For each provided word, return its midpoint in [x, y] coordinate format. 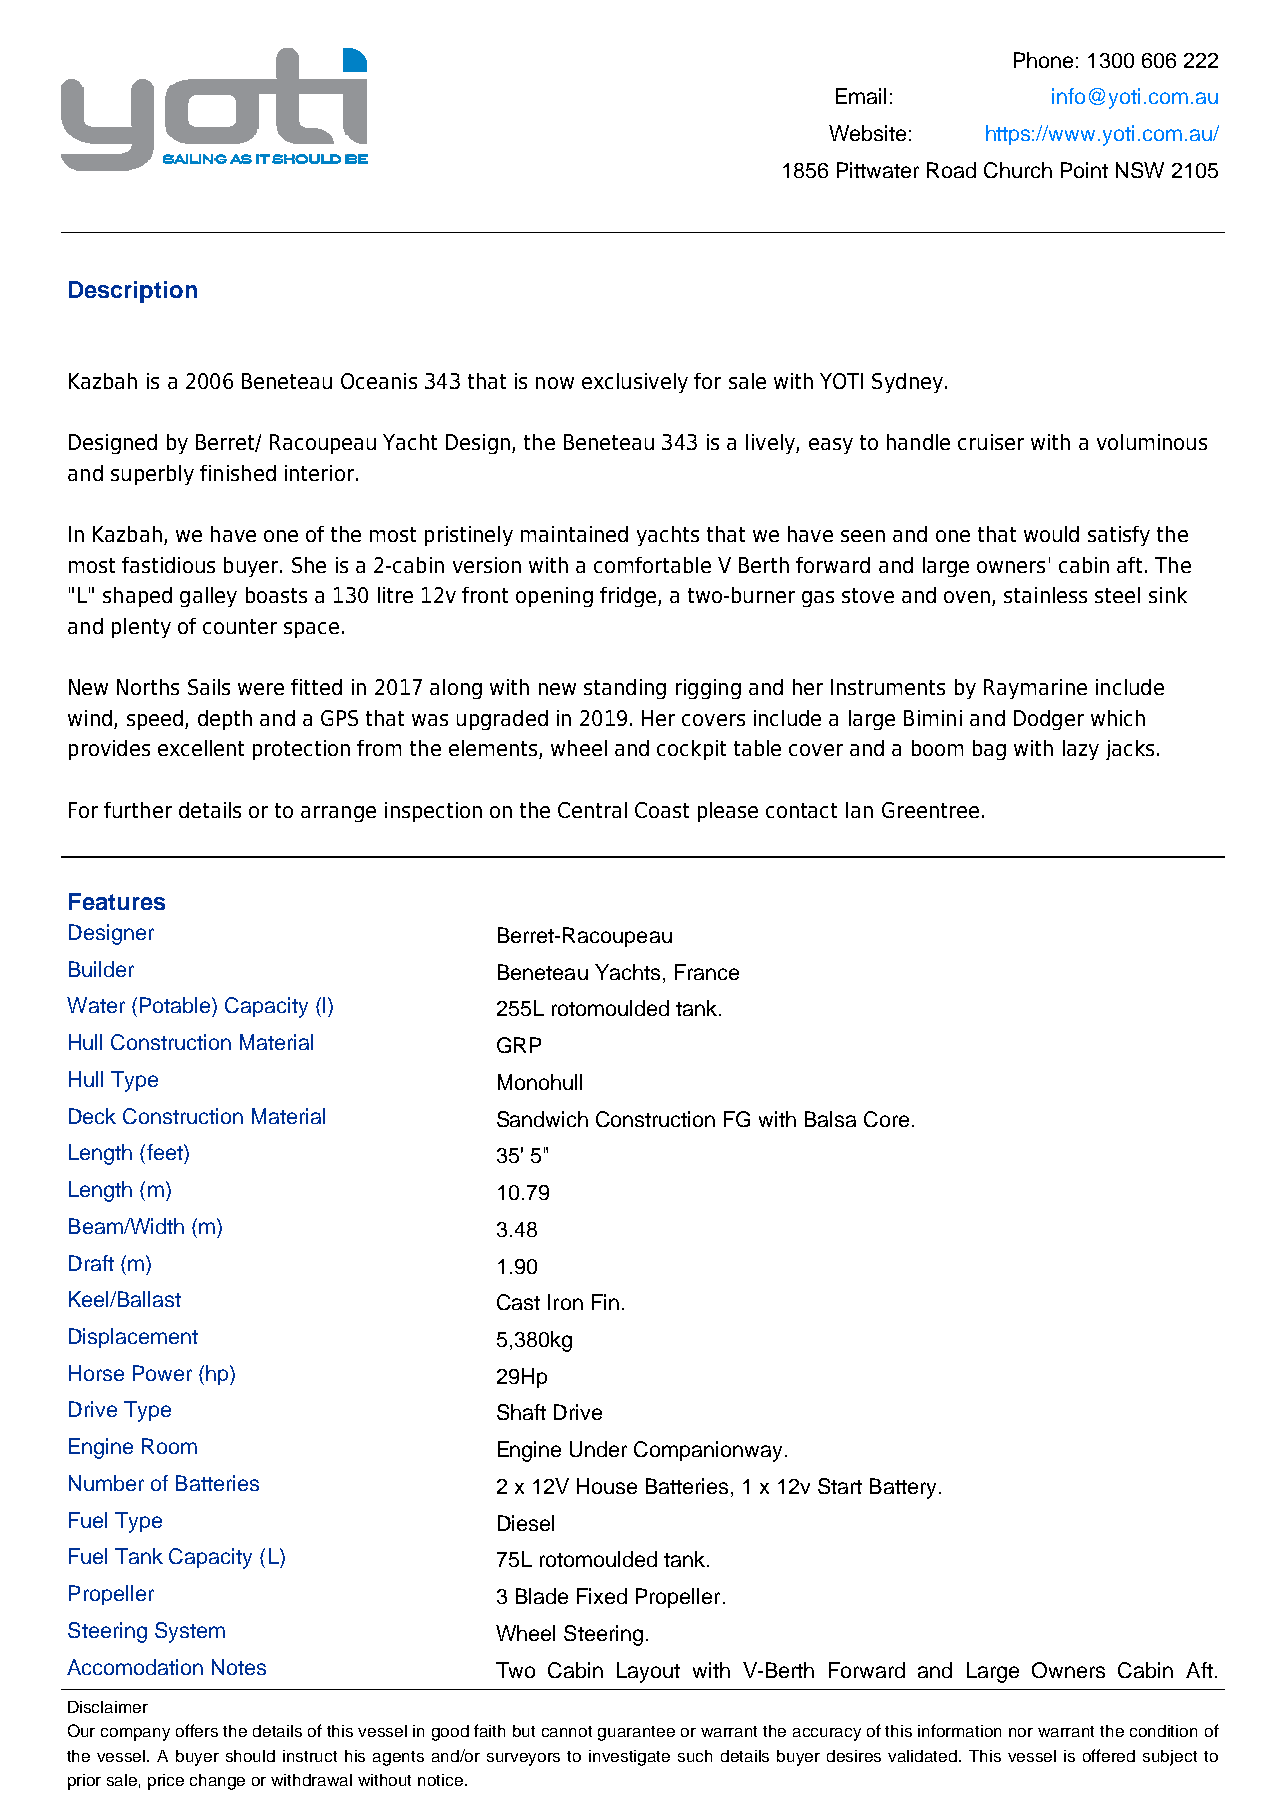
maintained [574, 534]
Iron [565, 1302]
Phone [1043, 60]
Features [117, 901]
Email [861, 96]
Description [133, 292]
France [707, 972]
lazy [1081, 750]
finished [238, 473]
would [1051, 534]
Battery [903, 1488]
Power [162, 1373]
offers [197, 1730]
